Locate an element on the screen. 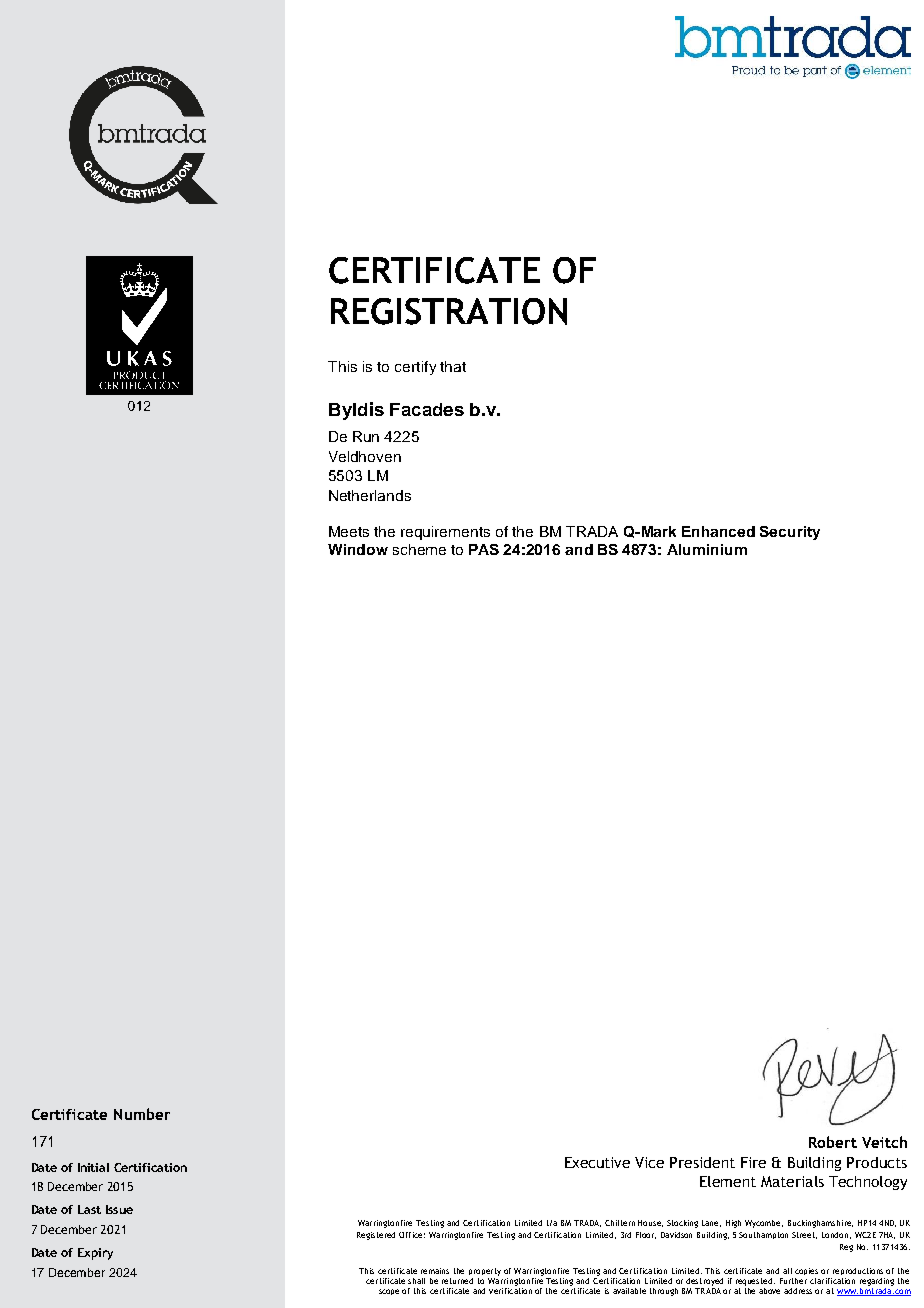 Image resolution: width=924 pixels, height=1308 pixels. Window is located at coordinates (358, 549).
